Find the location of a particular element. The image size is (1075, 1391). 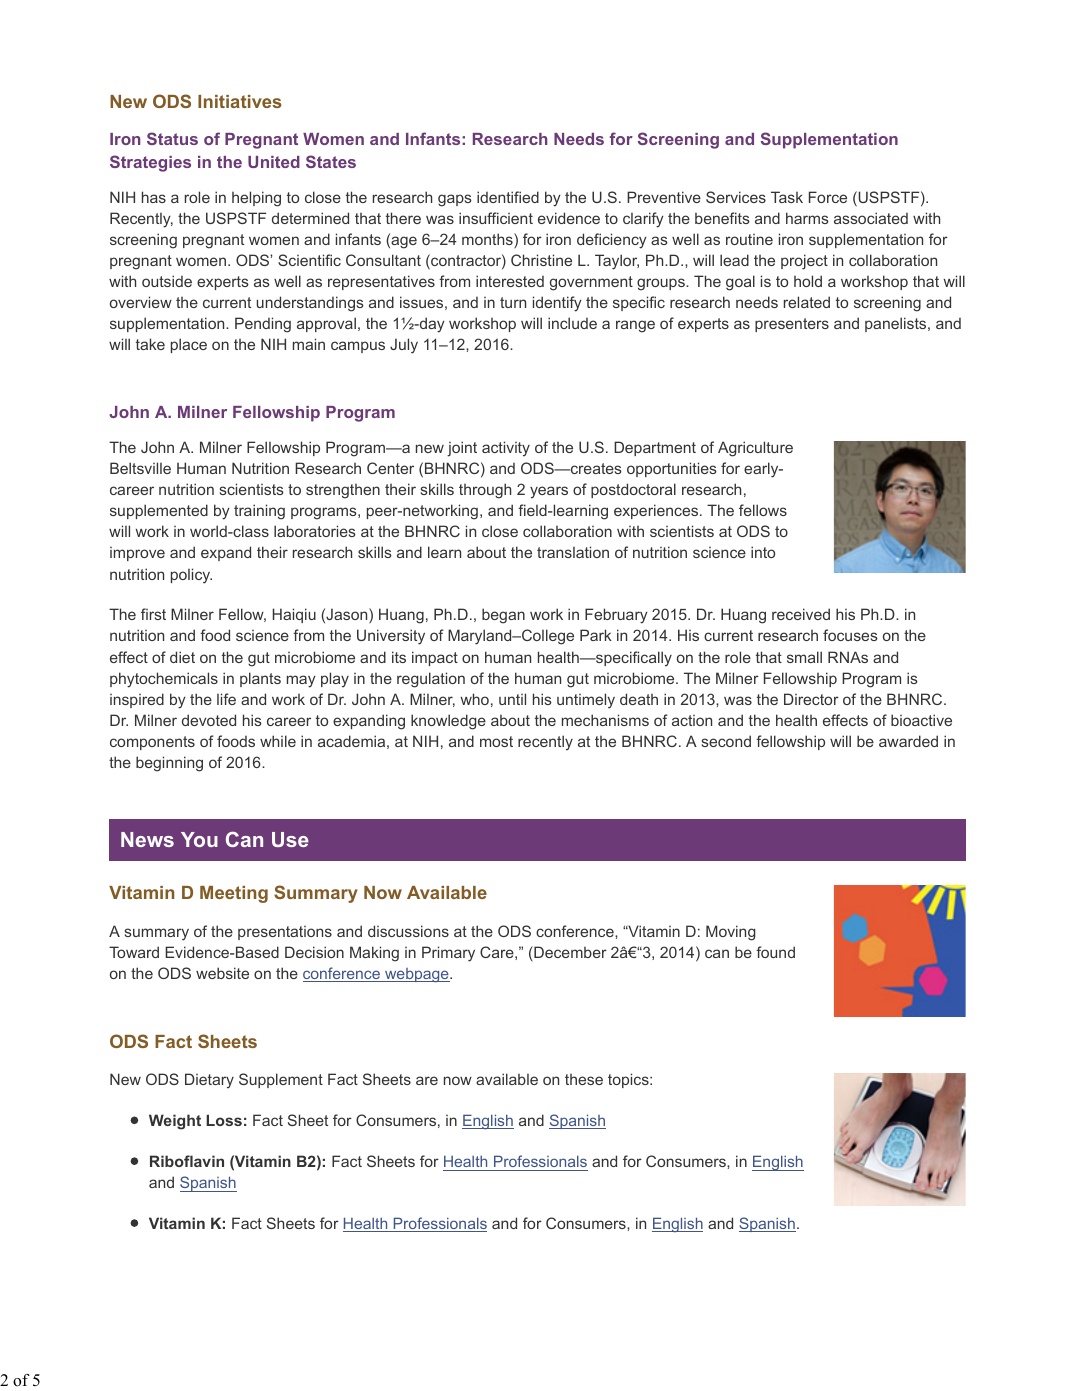

awarded is located at coordinates (908, 741).
